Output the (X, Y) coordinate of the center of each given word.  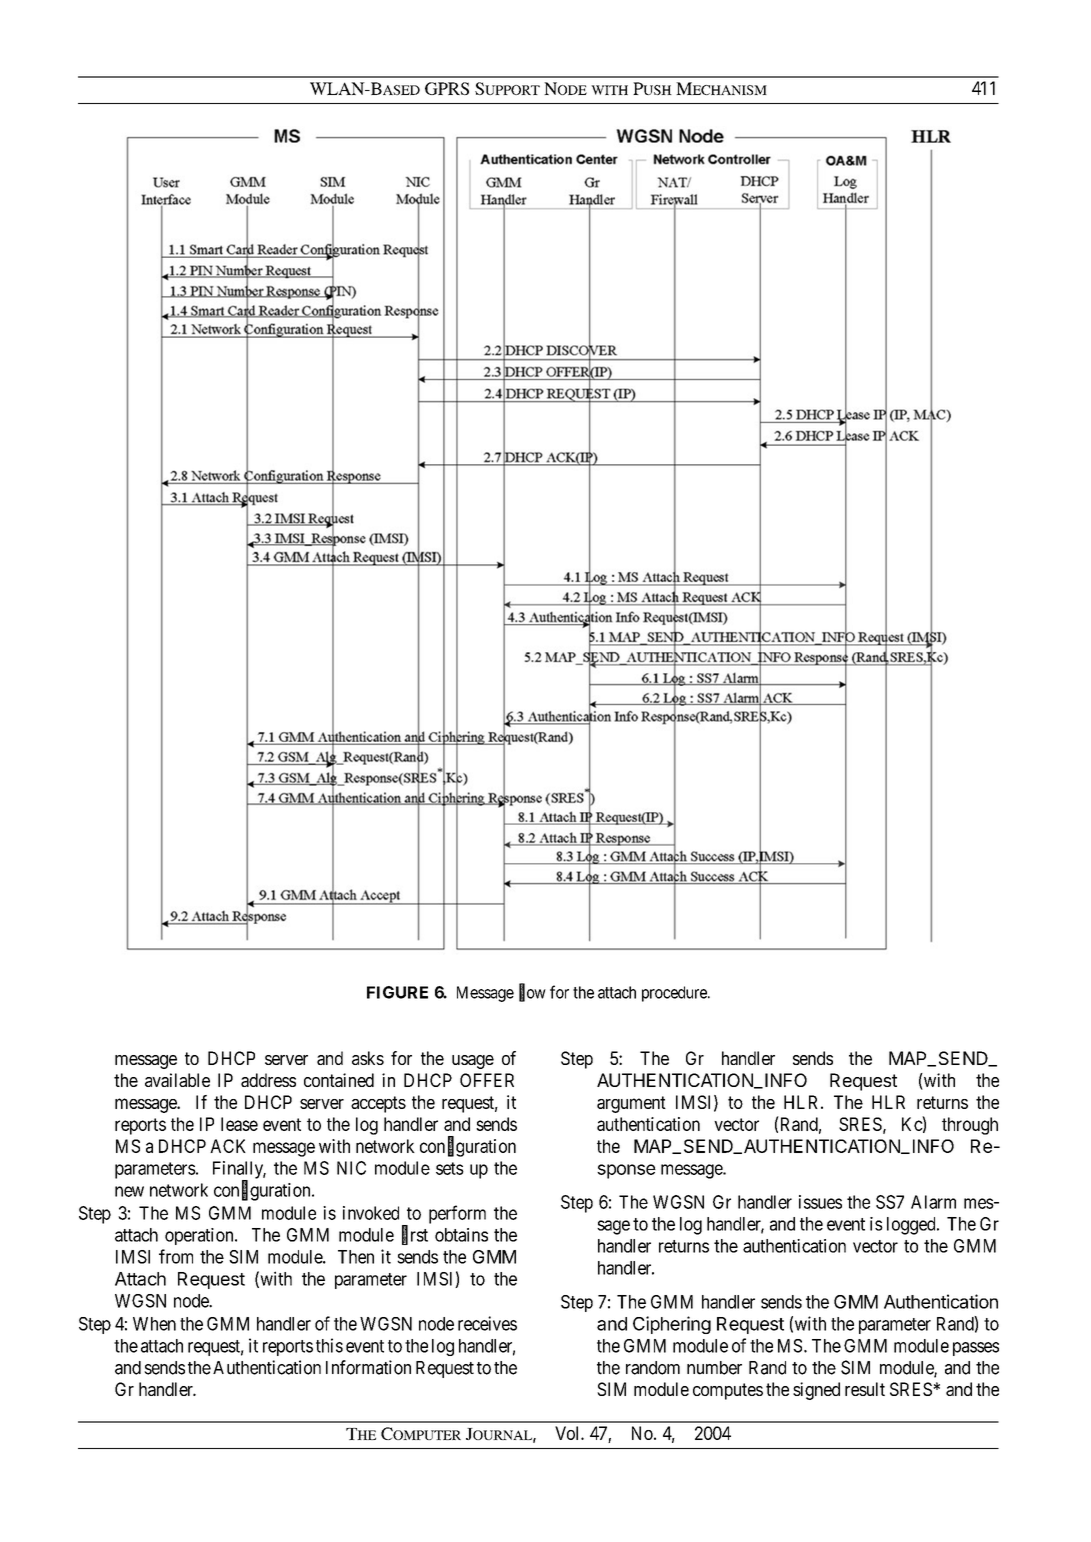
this (329, 1345)
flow (532, 993)
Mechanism (721, 88)
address (268, 1080)
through (970, 1126)
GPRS (447, 88)
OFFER (487, 1080)
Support (507, 88)
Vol (568, 1433)
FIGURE (397, 992)
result (865, 1389)
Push (652, 88)
